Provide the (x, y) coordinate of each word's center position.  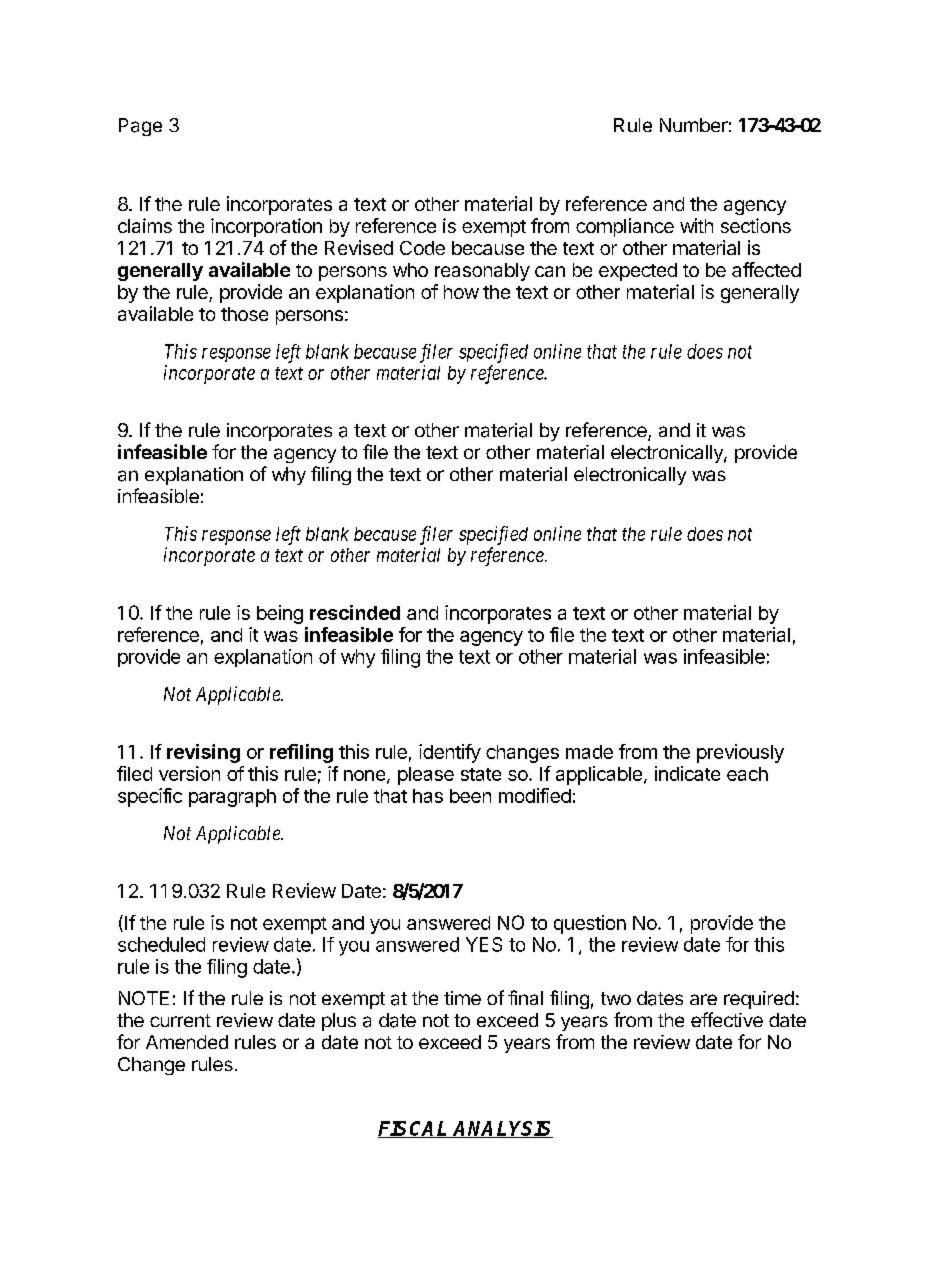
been (470, 796)
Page (140, 127)
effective (727, 1019)
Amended (187, 1042)
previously (740, 753)
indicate (687, 773)
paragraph (232, 798)
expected (638, 272)
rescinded (355, 612)
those (244, 314)
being (280, 614)
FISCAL (414, 1129)
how (461, 292)
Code (422, 248)
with (696, 225)
